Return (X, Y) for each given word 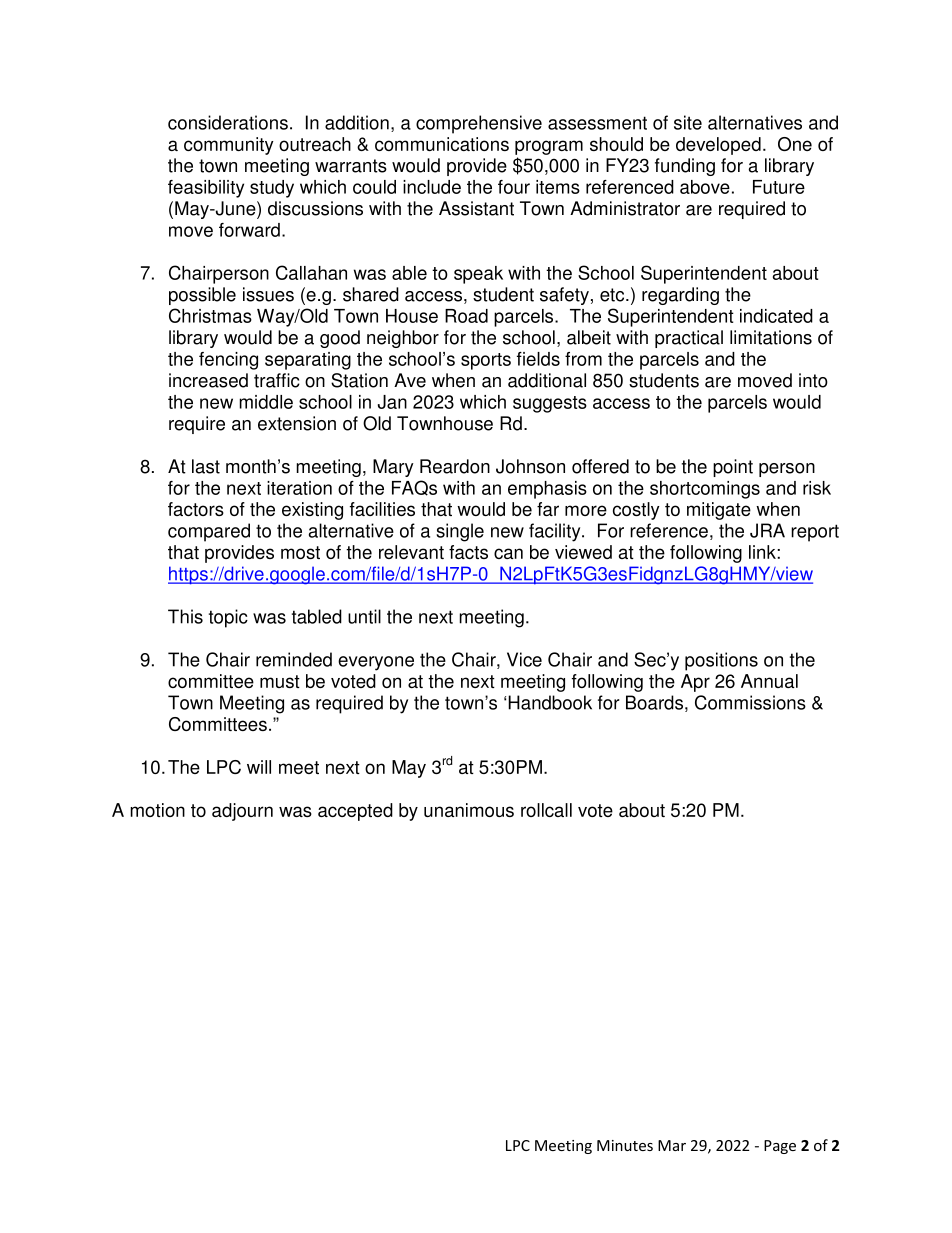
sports (486, 361)
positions (721, 661)
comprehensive (479, 124)
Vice (524, 659)
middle (266, 402)
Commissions (750, 702)
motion (157, 810)
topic (228, 618)
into (813, 380)
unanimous (469, 810)
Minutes (625, 1145)
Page (780, 1147)
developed (718, 146)
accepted (355, 812)
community (229, 146)
